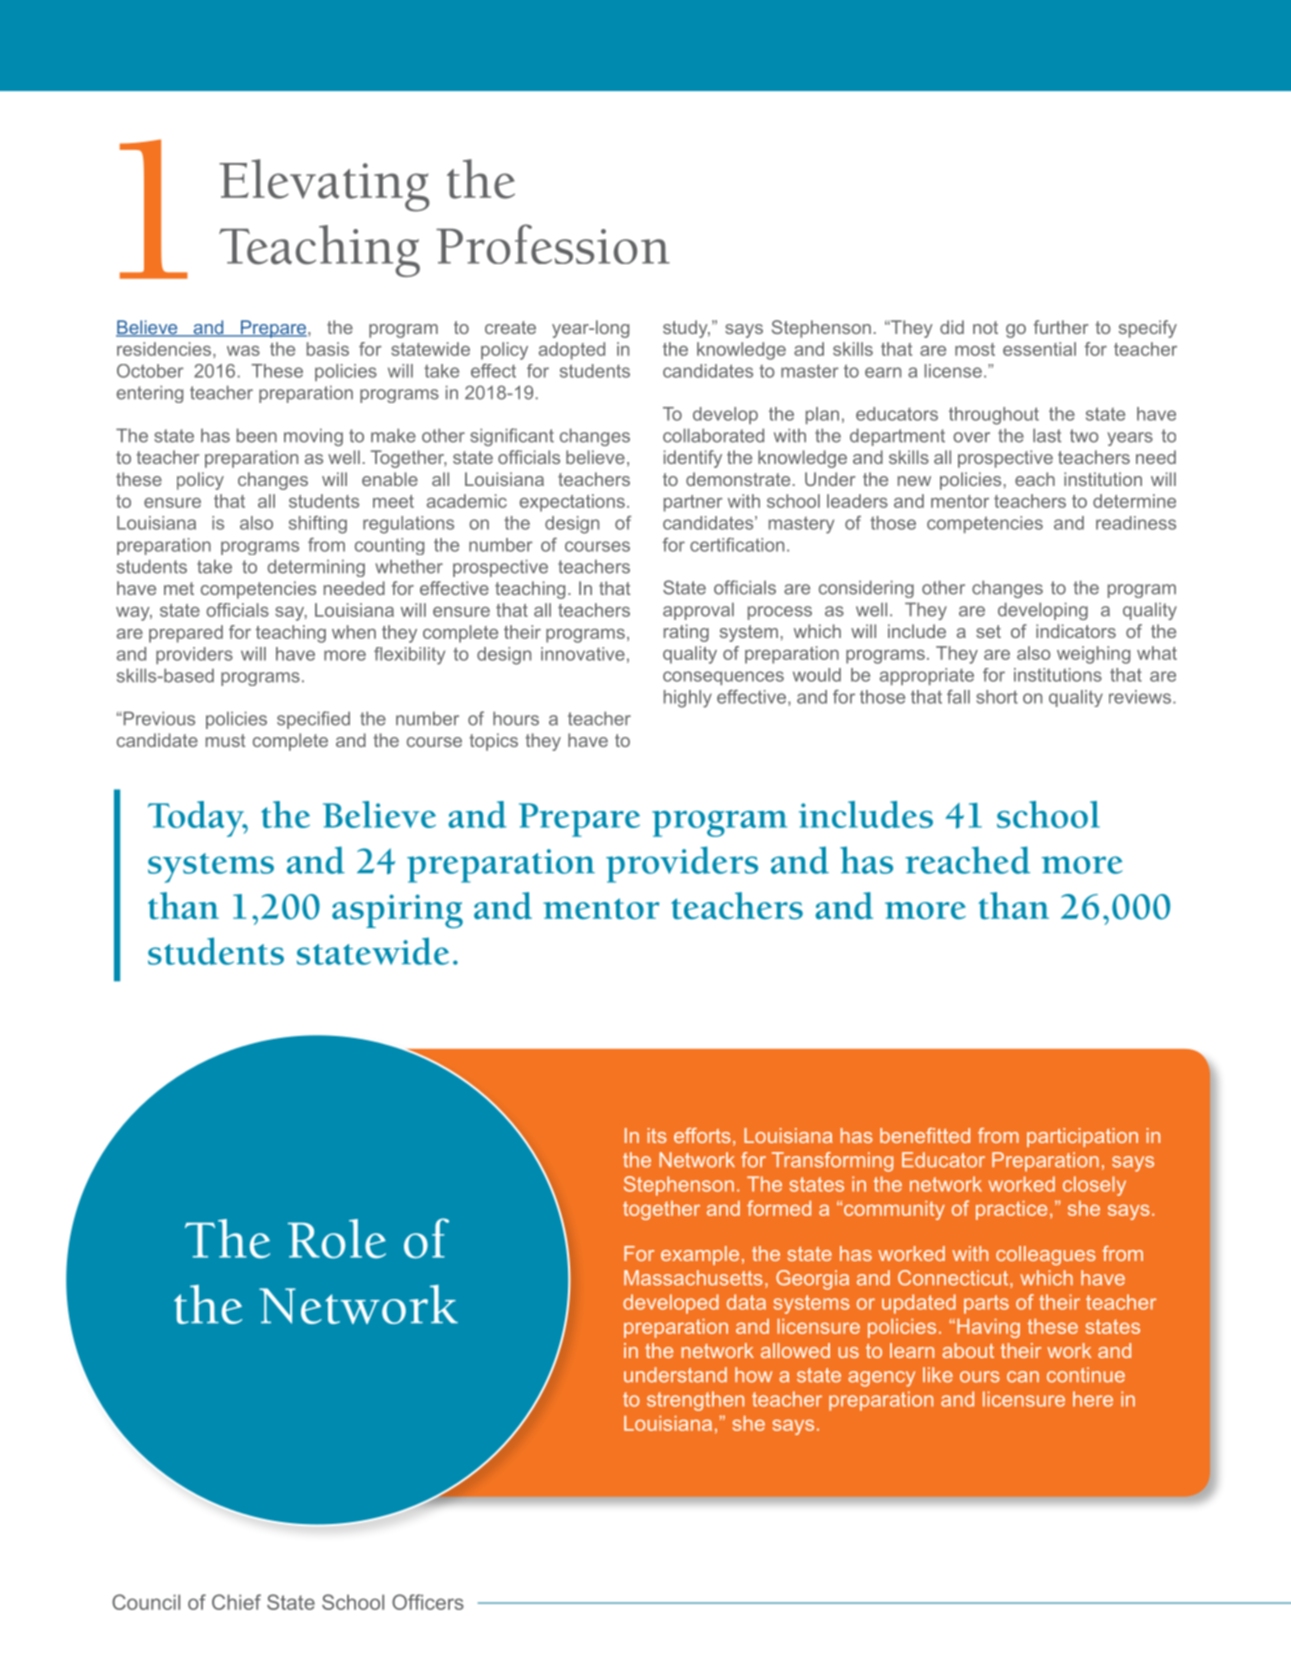 Image resolution: width=1291 pixels, height=1670 pixels. Describe the element at coordinates (1082, 1137) in the document. I see `participation` at that location.
